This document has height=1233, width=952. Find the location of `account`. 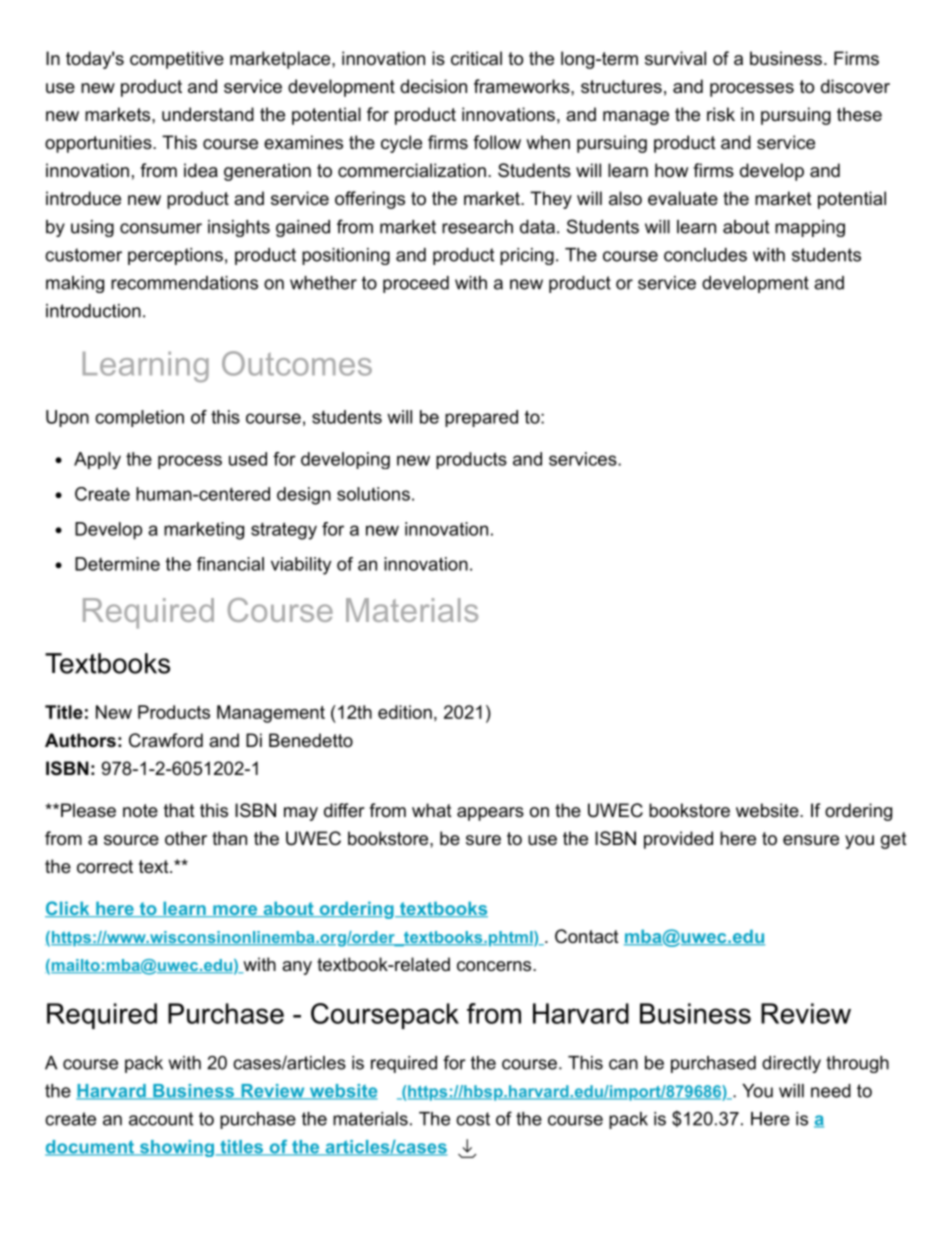

account is located at coordinates (161, 1119).
